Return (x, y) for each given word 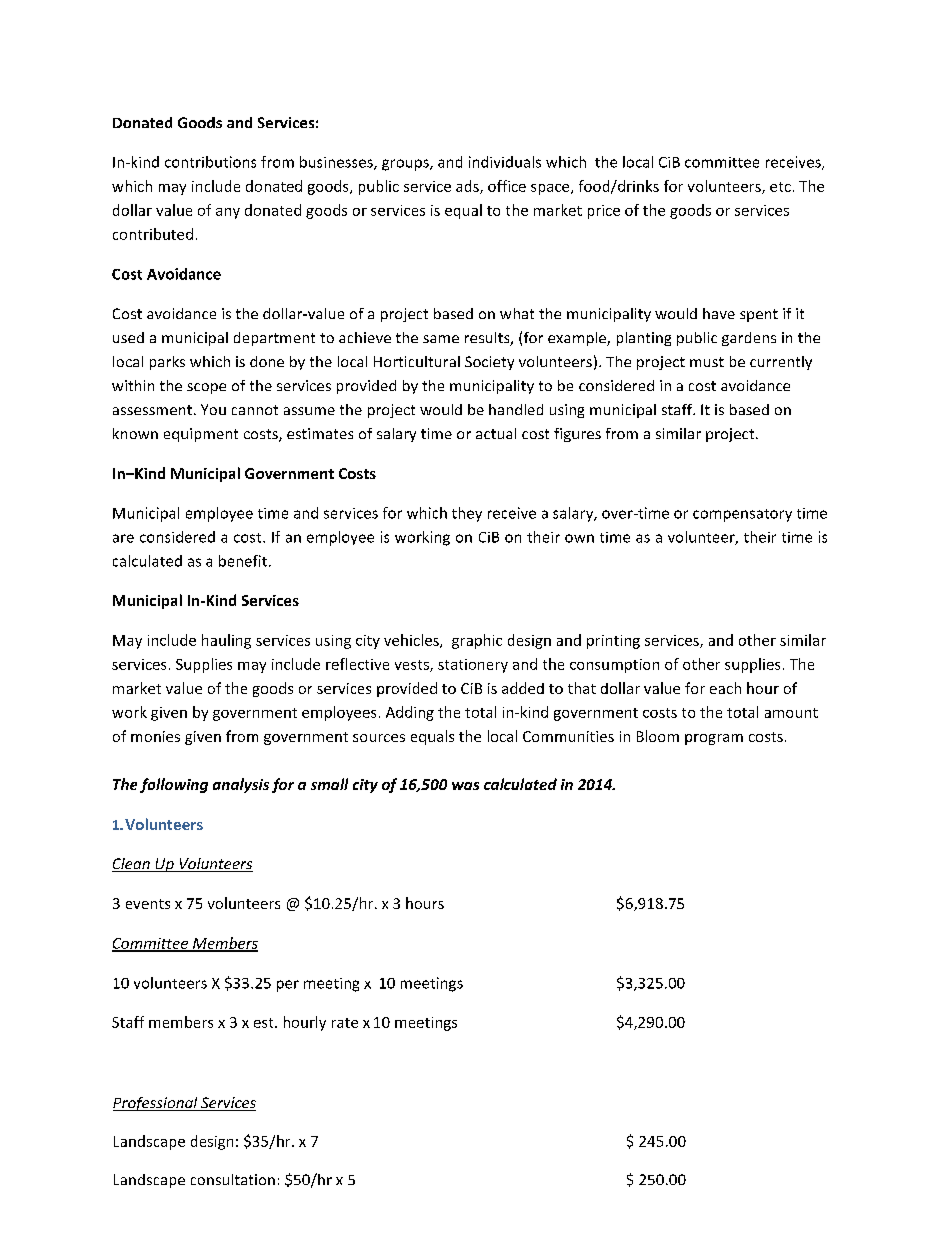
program (714, 739)
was (465, 786)
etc (780, 187)
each (725, 688)
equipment (201, 435)
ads (468, 187)
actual (496, 433)
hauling (226, 641)
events (148, 904)
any (228, 213)
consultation (233, 1179)
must (707, 362)
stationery (473, 666)
